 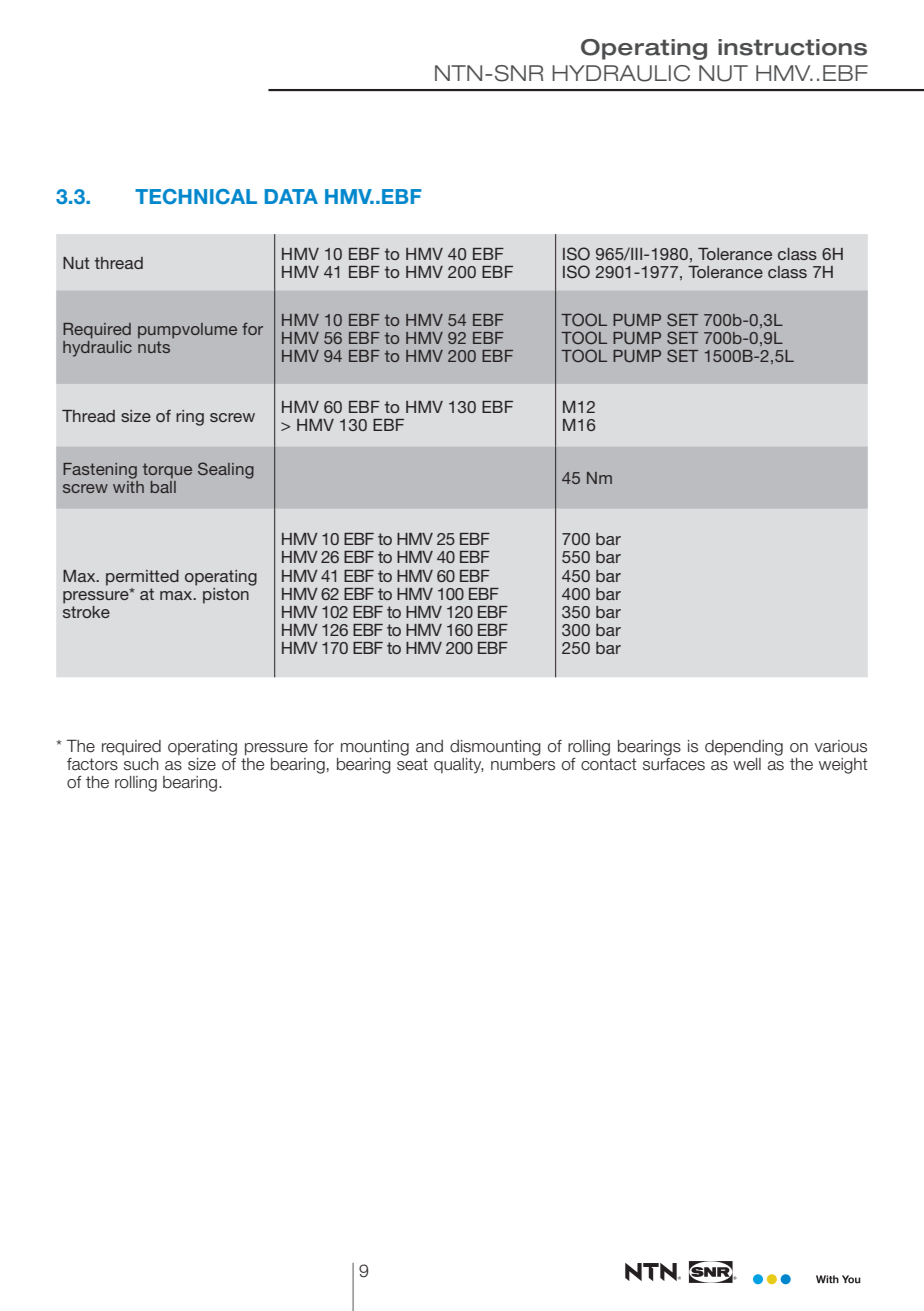 I want to click on depending, so click(x=744, y=748).
